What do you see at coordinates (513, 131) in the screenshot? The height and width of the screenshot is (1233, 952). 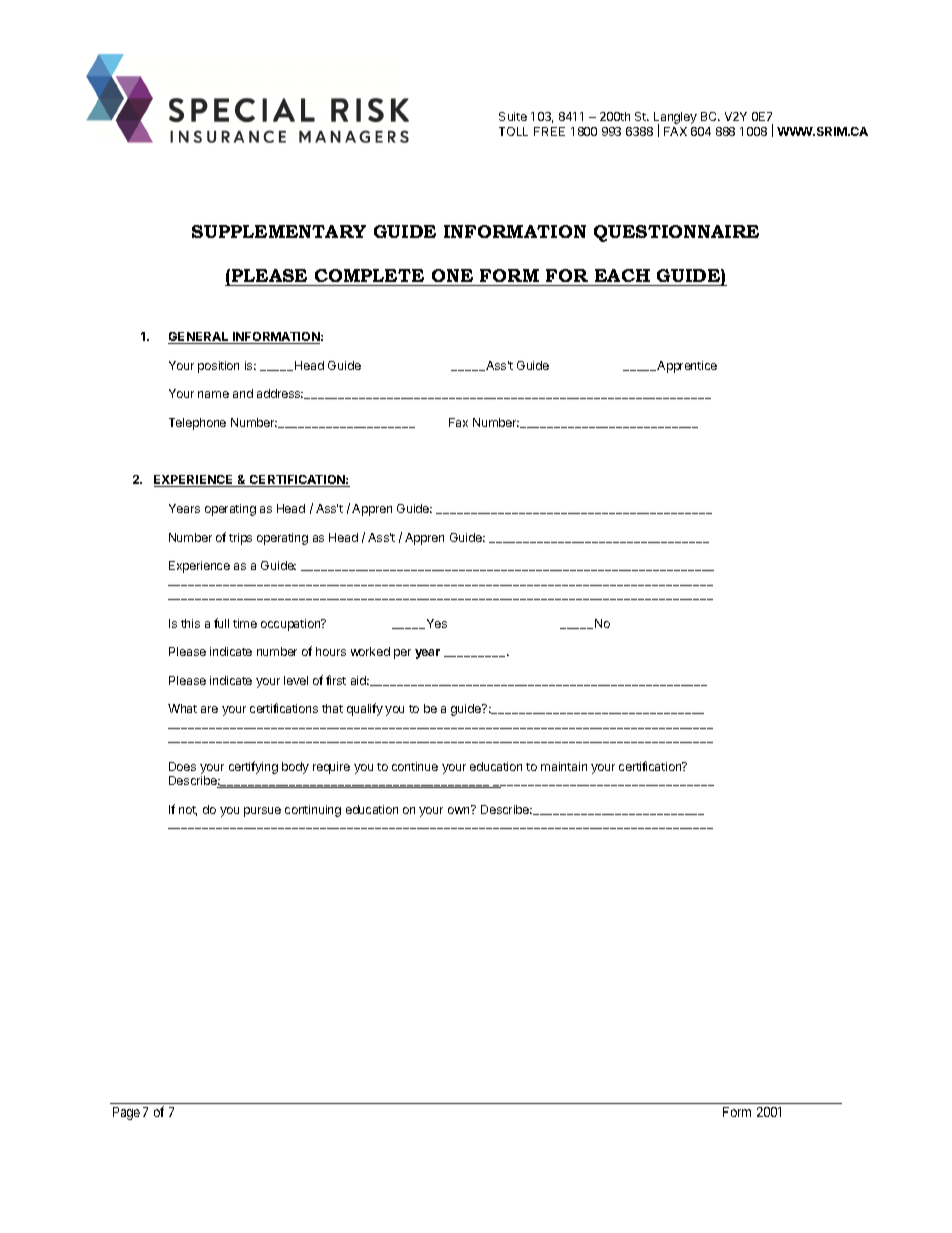 I see `TOLL` at bounding box center [513, 131].
